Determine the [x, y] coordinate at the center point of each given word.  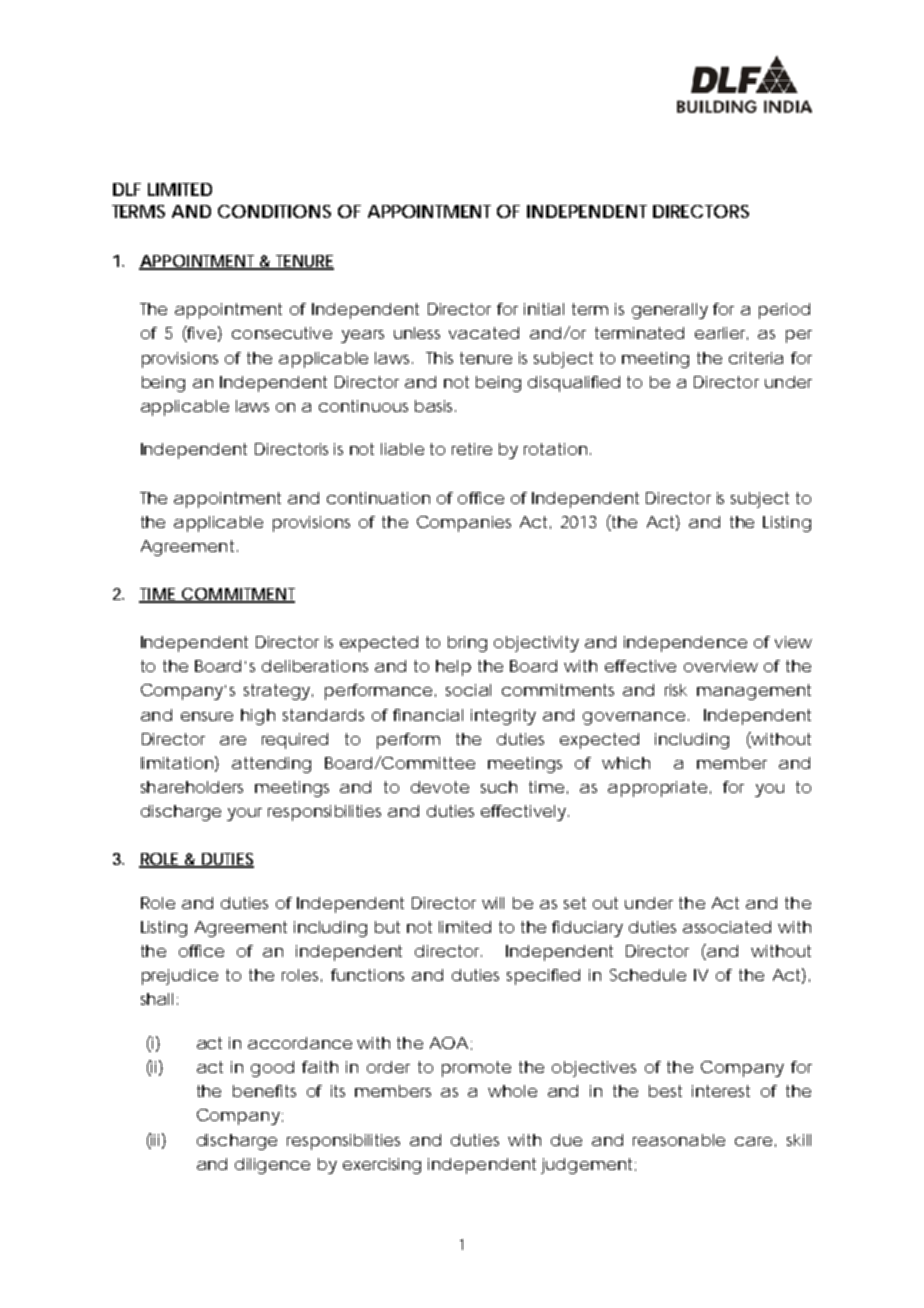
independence [685, 644]
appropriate [657, 789]
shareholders [192, 787]
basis [435, 406]
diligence [272, 1166]
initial [544, 309]
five [201, 334]
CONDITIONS [274, 211]
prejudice [180, 977]
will [493, 903]
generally [670, 311]
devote [440, 787]
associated [727, 927]
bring [467, 644]
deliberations [315, 666]
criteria [756, 358]
